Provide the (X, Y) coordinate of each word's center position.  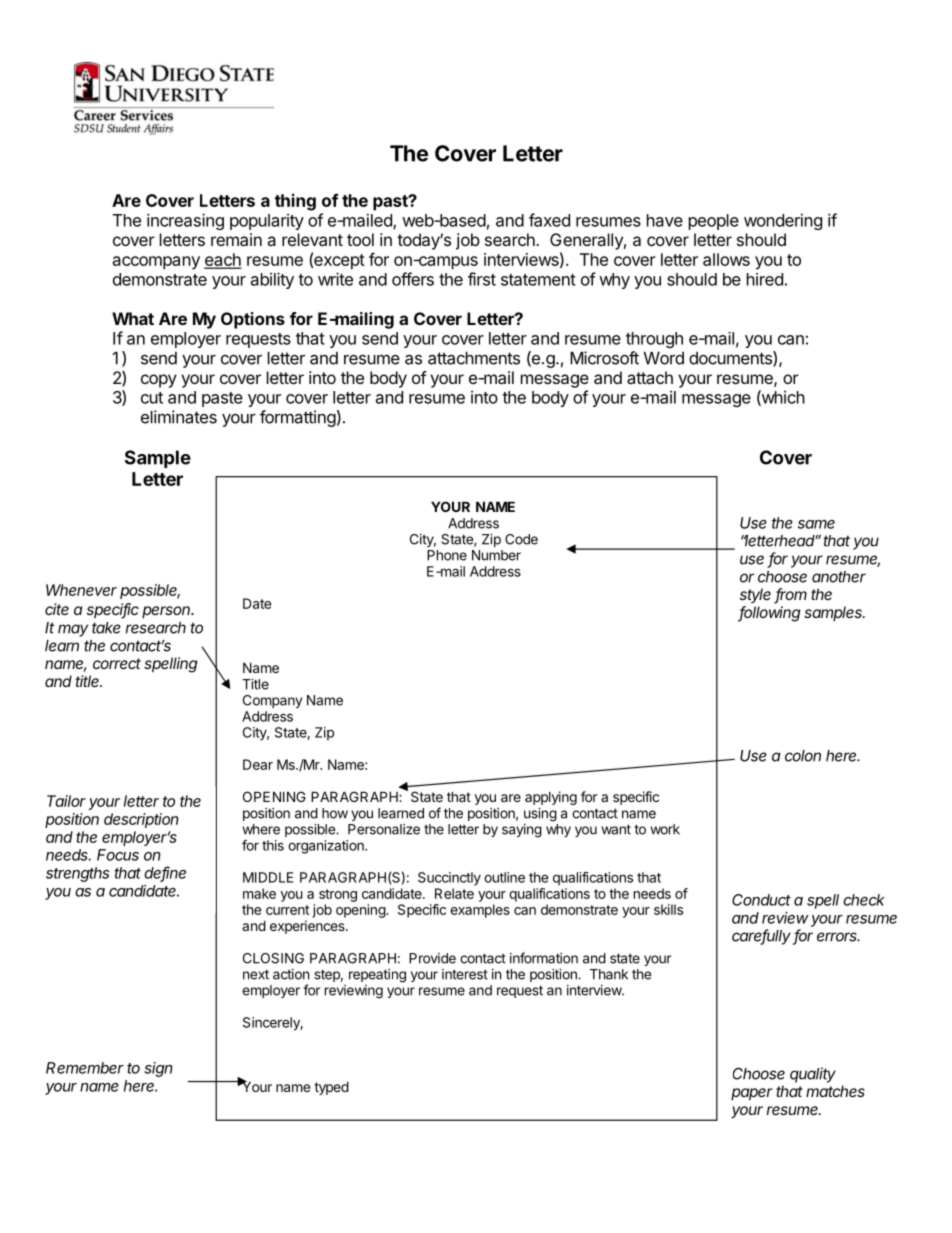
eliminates (179, 417)
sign (158, 1069)
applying (551, 798)
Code (521, 539)
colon (803, 756)
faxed (549, 220)
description (141, 820)
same (816, 524)
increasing (185, 221)
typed (331, 1088)
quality (813, 1075)
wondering (783, 221)
